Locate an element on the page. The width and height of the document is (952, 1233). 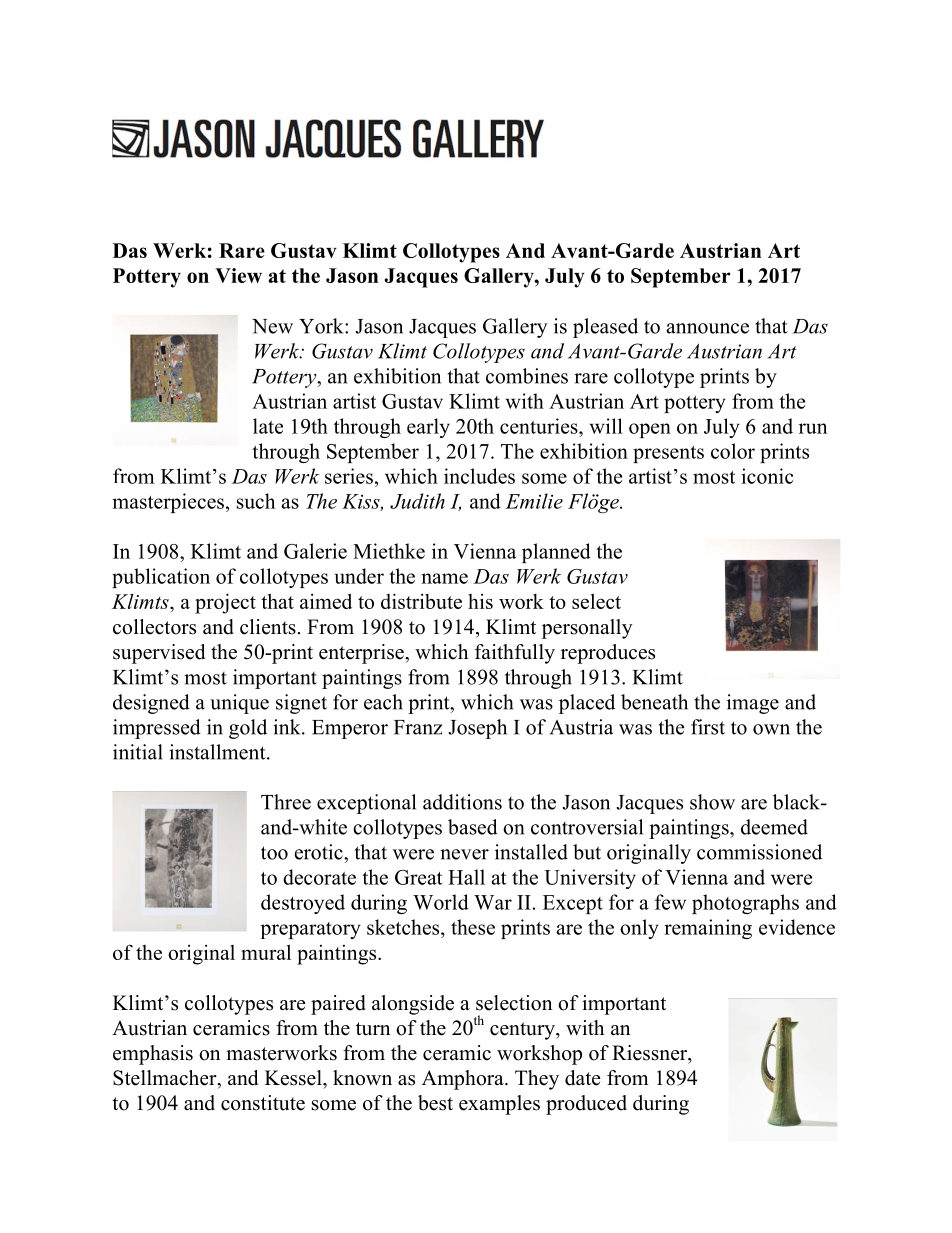
Amphora is located at coordinates (464, 1080).
